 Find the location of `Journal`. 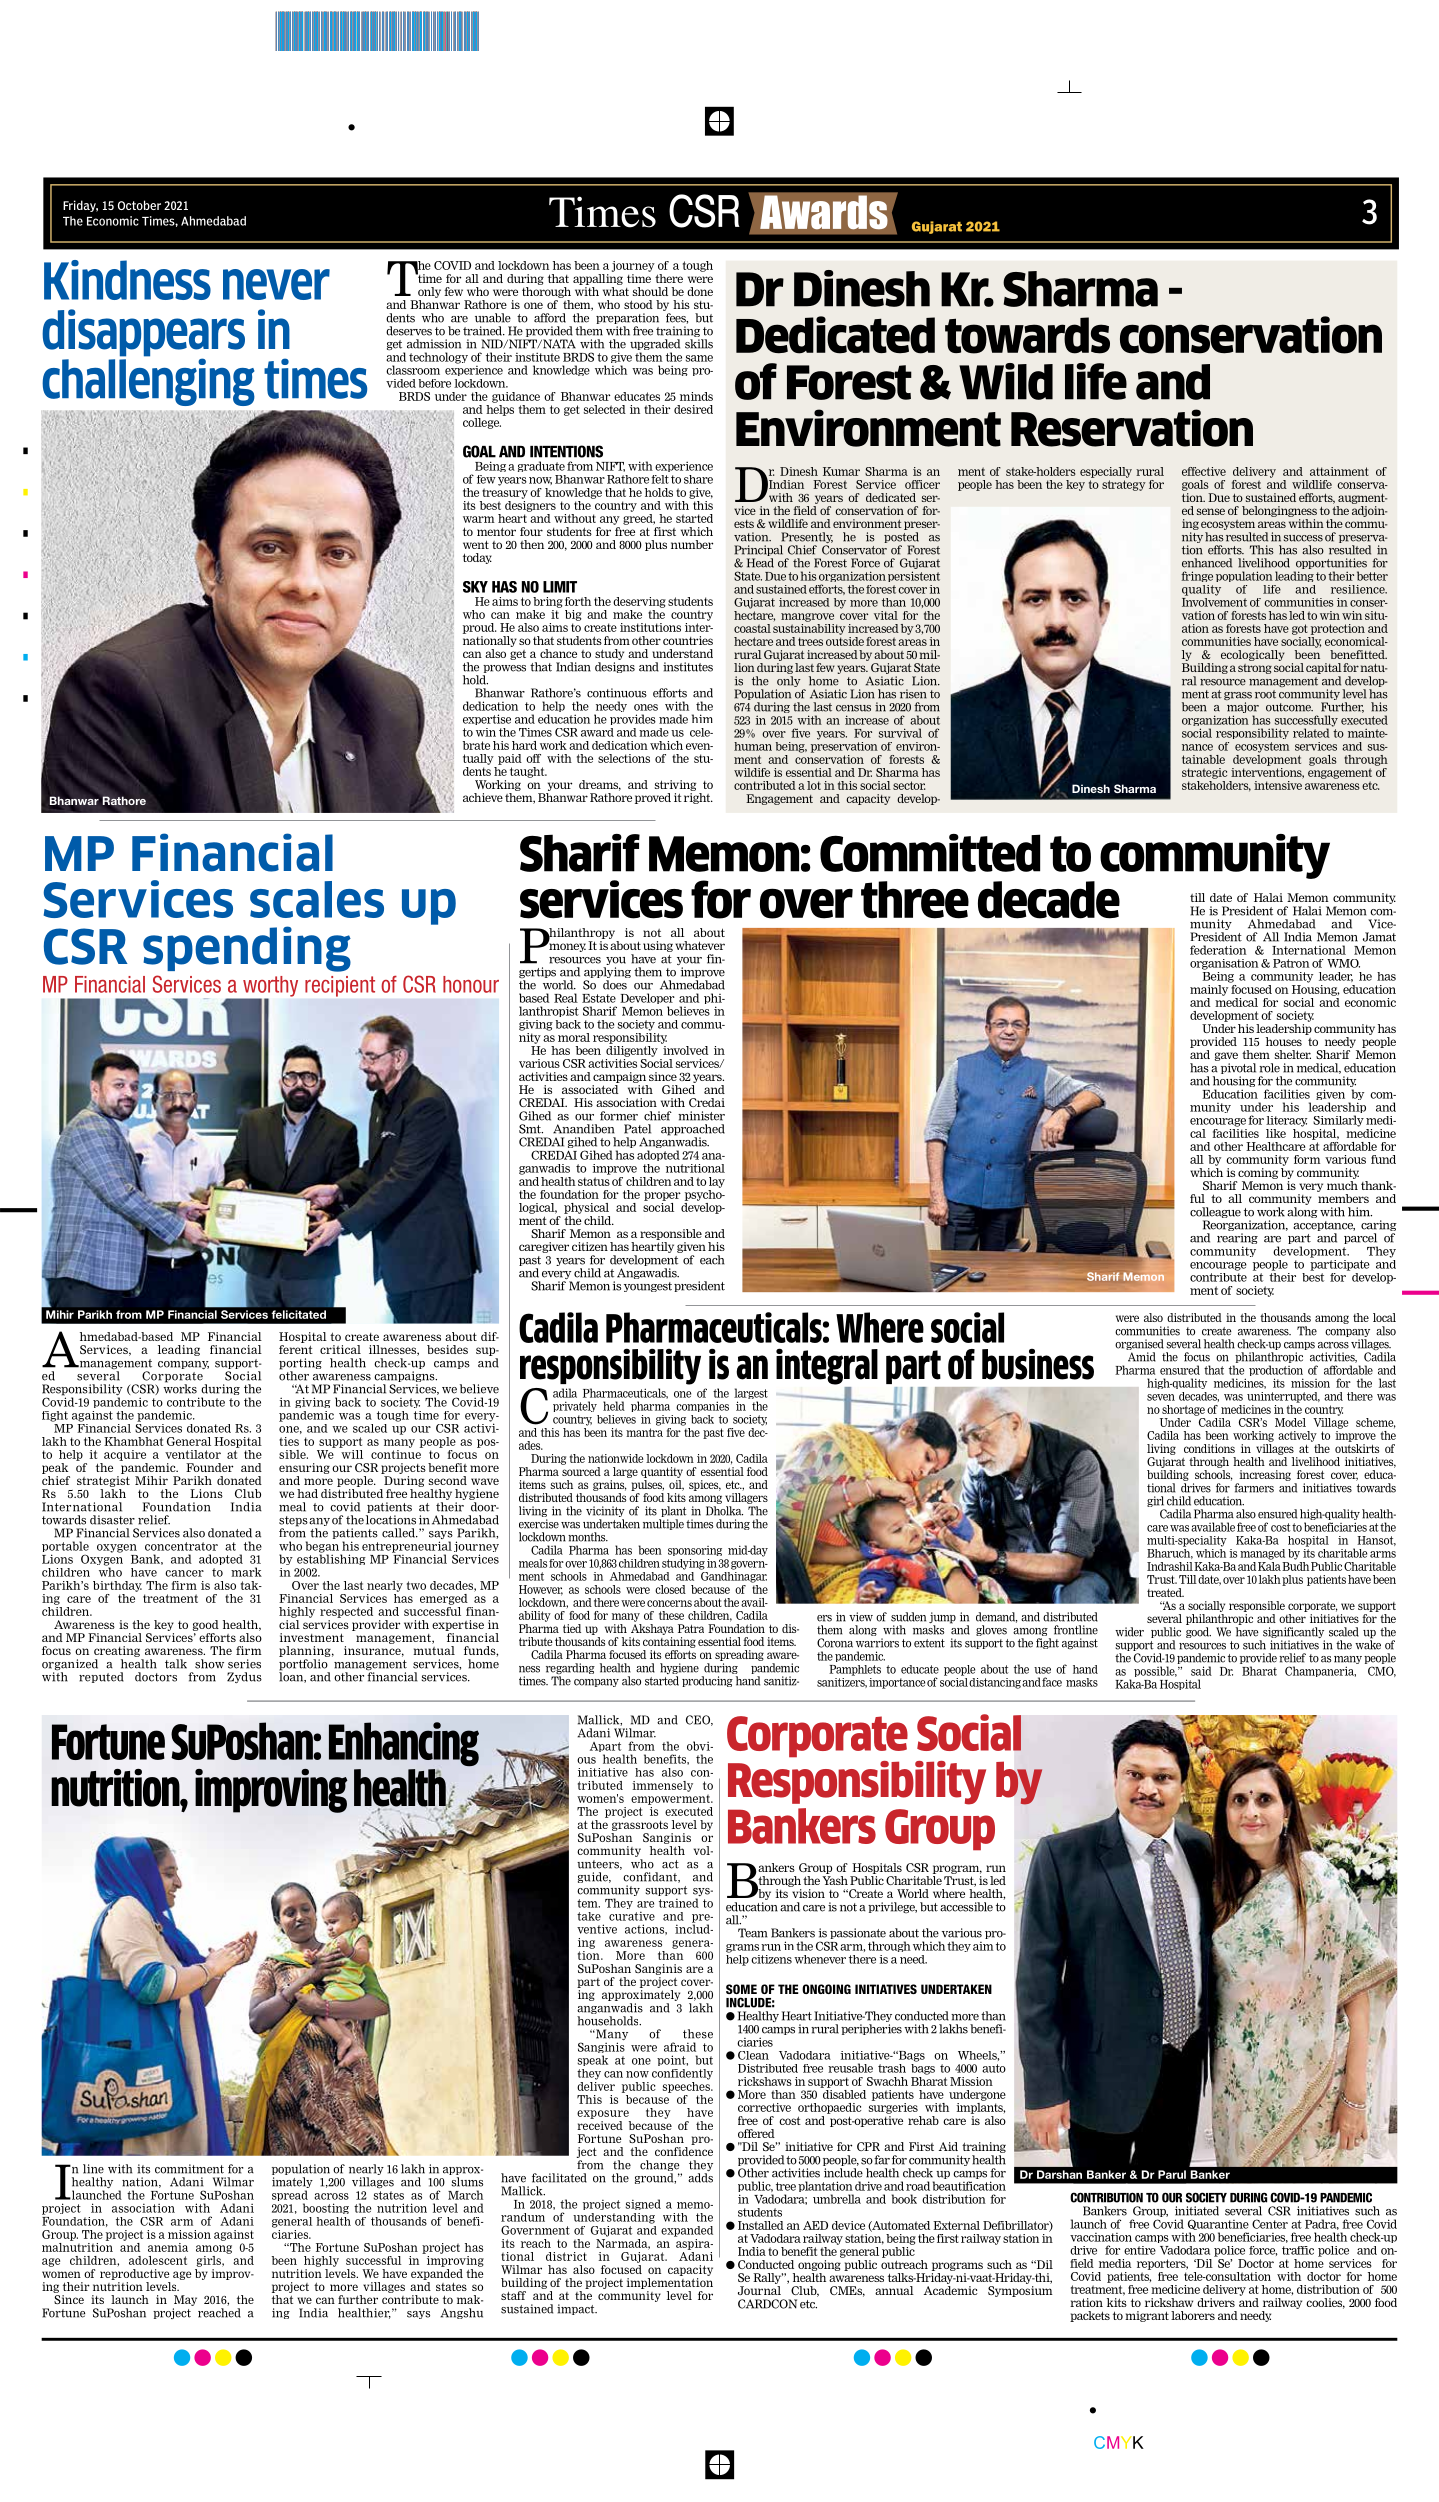

Journal is located at coordinates (759, 2290).
